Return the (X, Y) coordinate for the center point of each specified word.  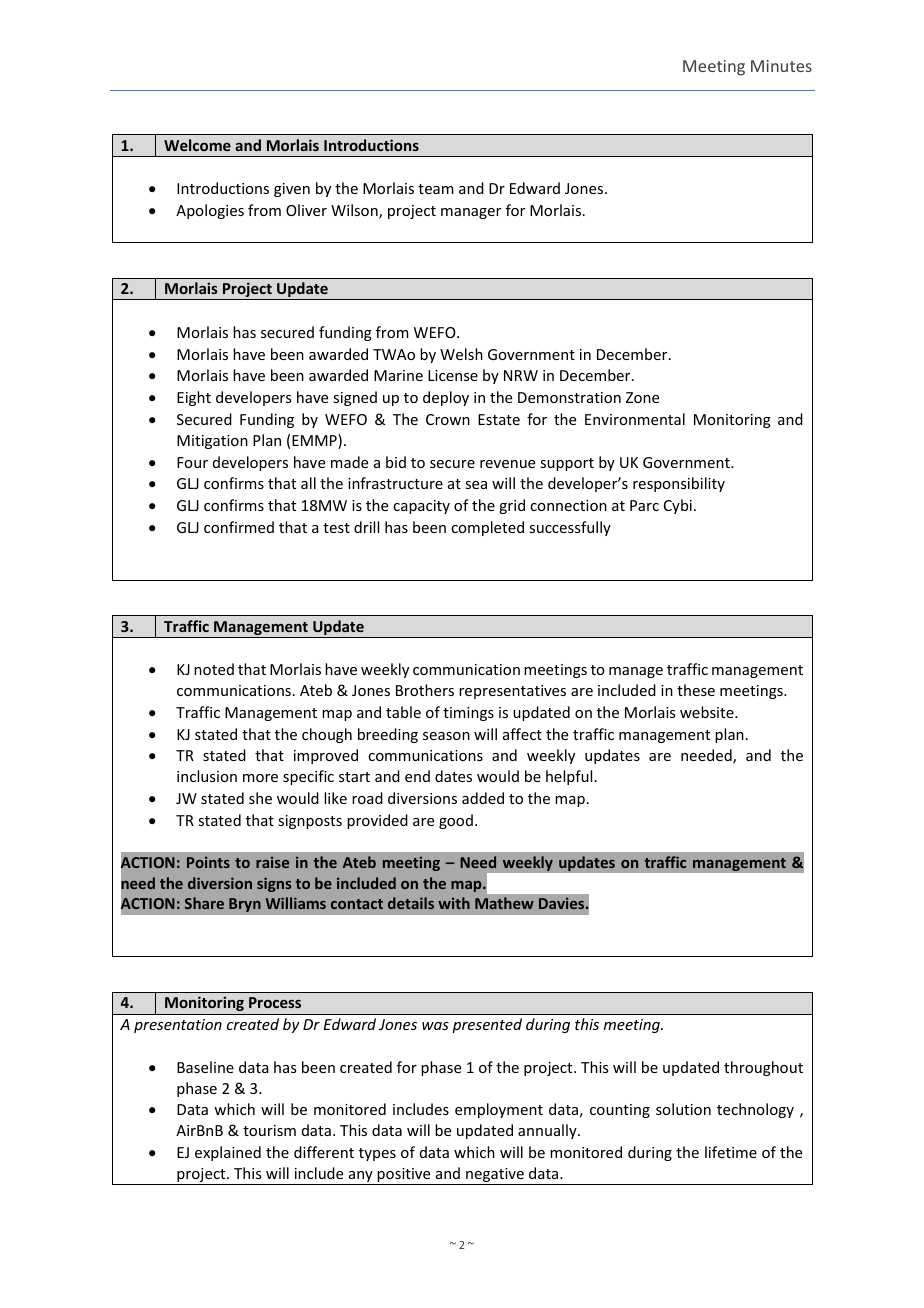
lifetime (731, 1152)
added (483, 798)
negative (495, 1176)
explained (228, 1153)
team (436, 189)
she (260, 798)
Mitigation (212, 442)
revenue (507, 464)
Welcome (197, 145)
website (708, 712)
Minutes (781, 66)
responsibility (679, 484)
